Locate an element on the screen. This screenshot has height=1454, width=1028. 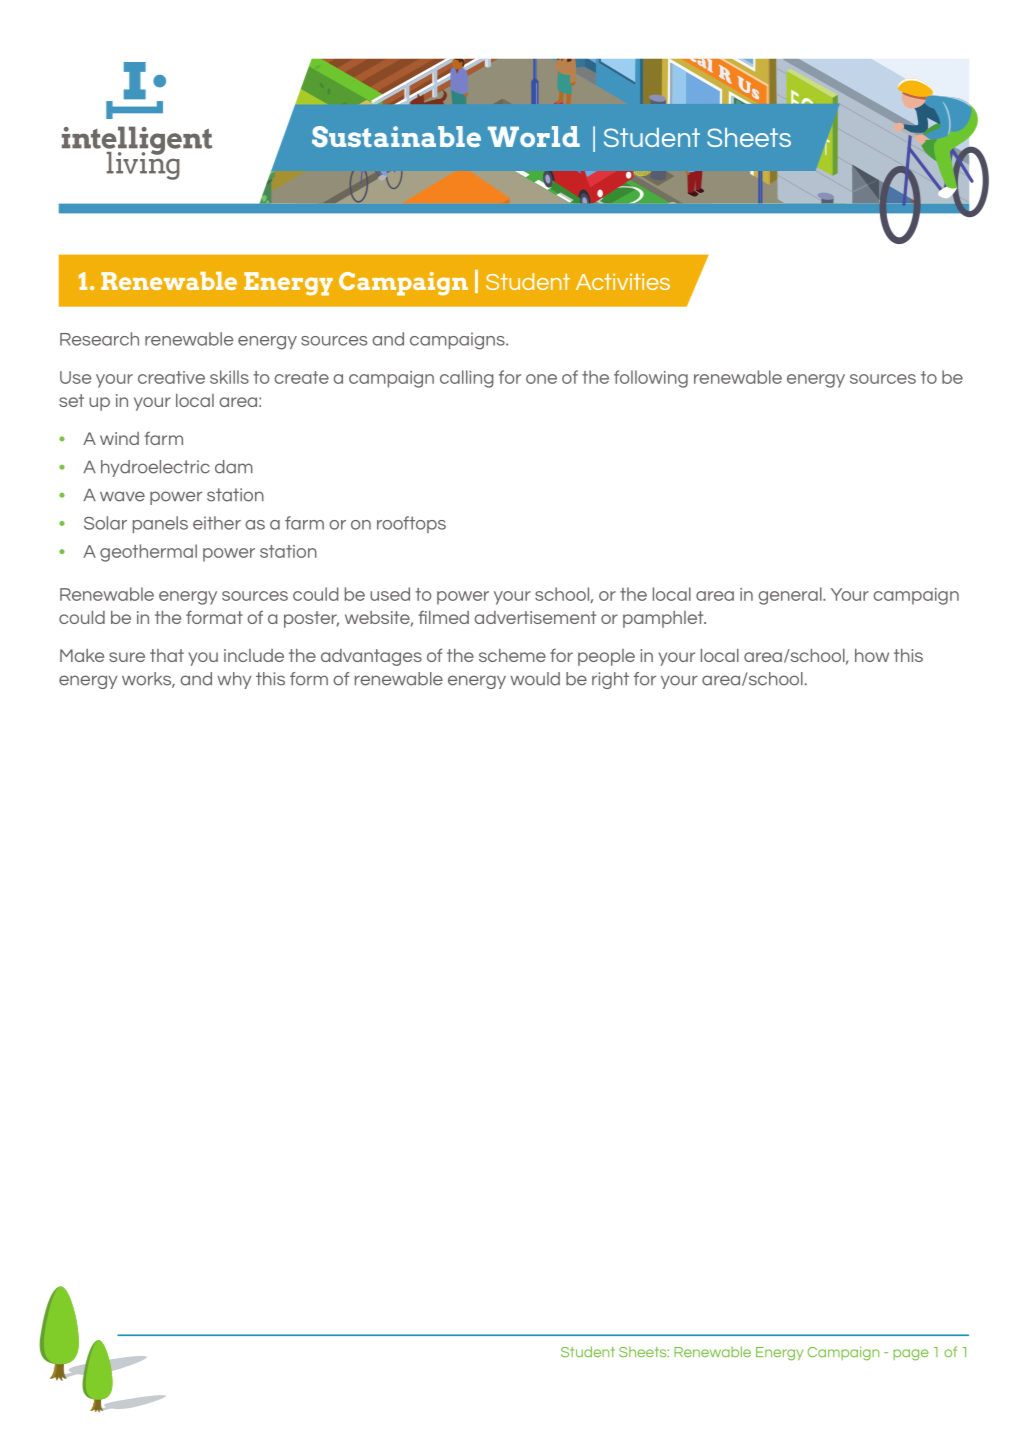
page is located at coordinates (911, 1355).
